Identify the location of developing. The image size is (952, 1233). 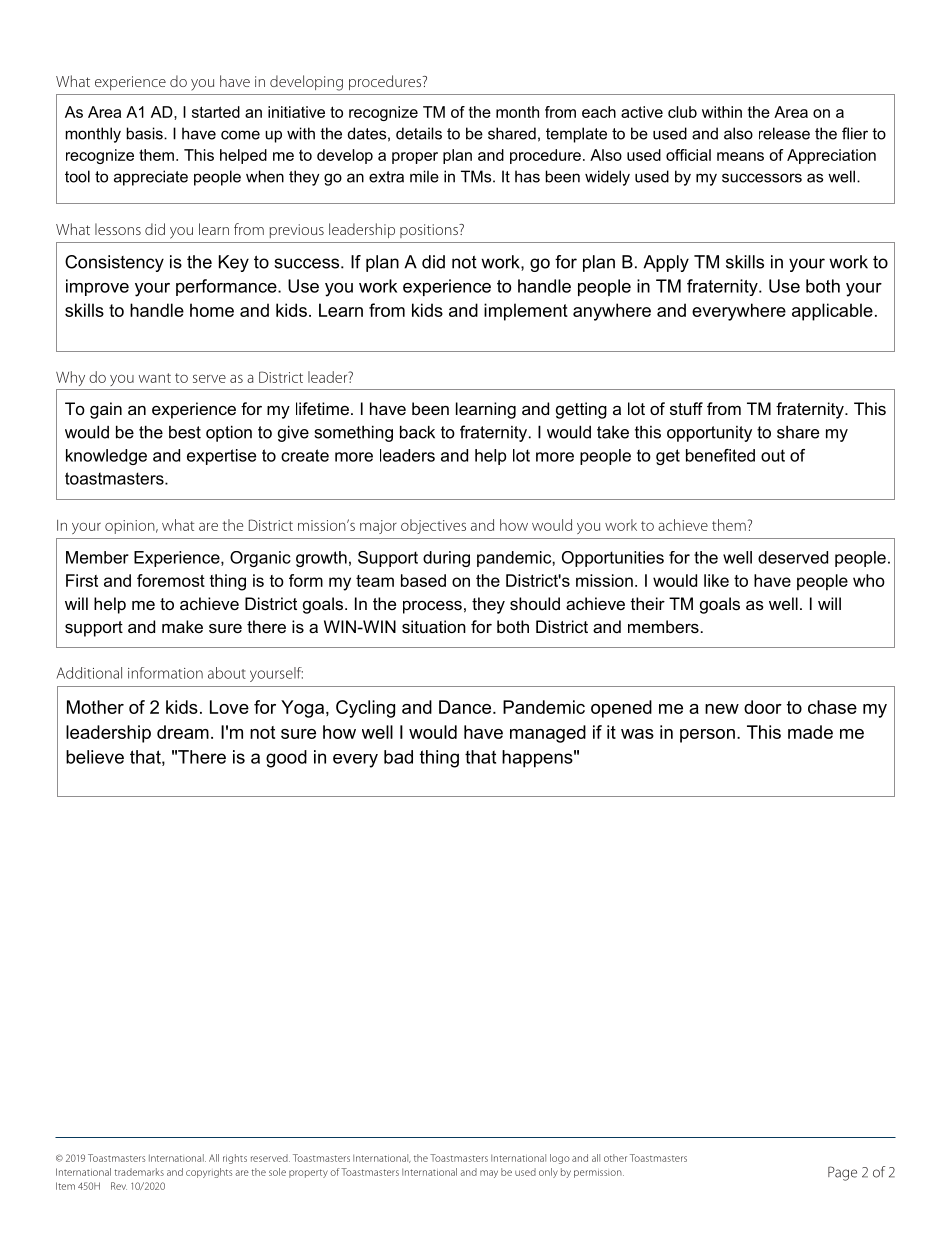
(306, 83).
